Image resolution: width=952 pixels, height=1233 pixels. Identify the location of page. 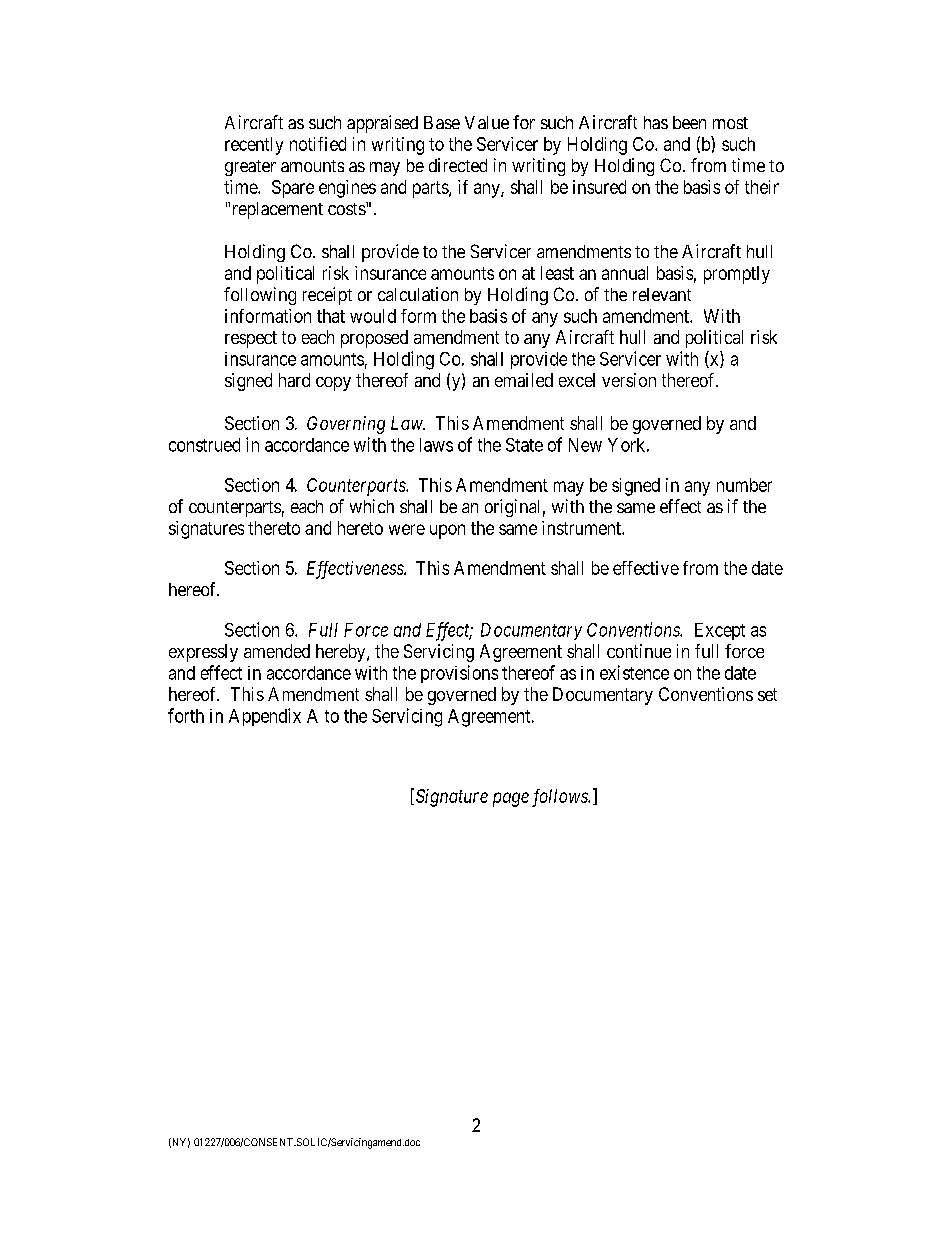
(511, 799).
